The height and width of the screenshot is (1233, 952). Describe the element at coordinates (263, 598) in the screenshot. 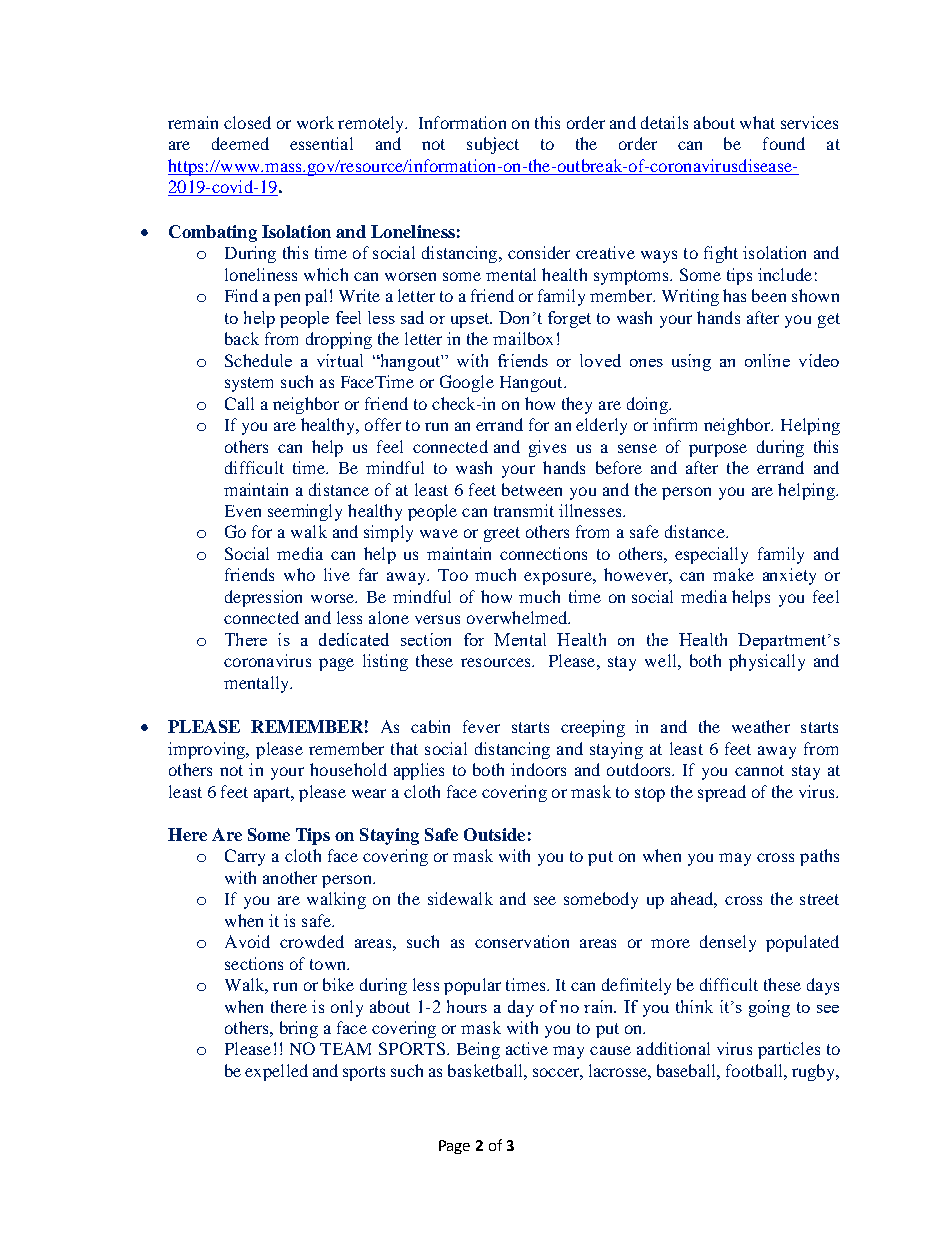

I see `depression` at that location.
